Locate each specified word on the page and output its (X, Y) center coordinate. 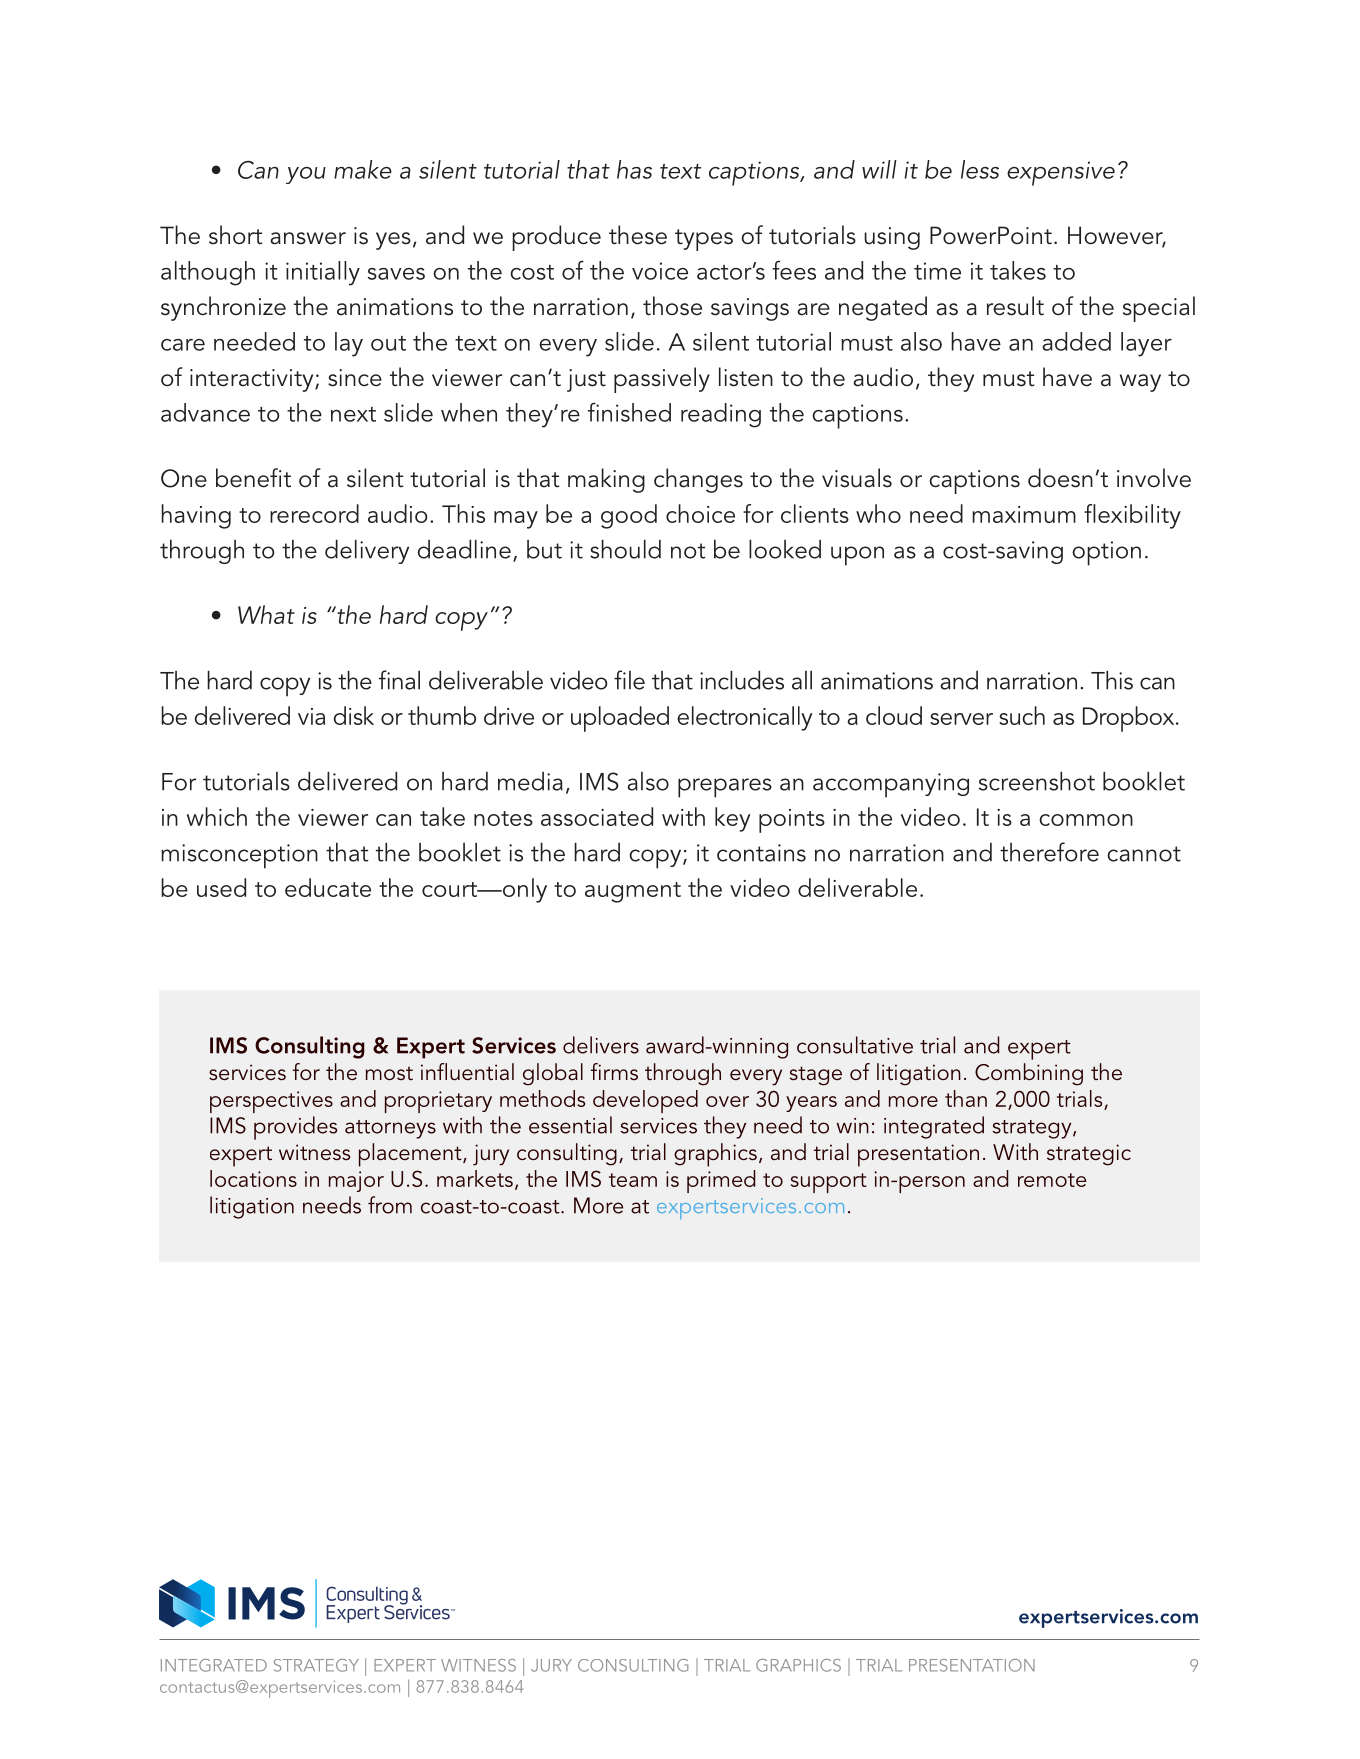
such (1022, 715)
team (633, 1180)
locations (253, 1178)
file (629, 680)
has (634, 169)
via (311, 716)
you (306, 175)
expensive (1061, 173)
